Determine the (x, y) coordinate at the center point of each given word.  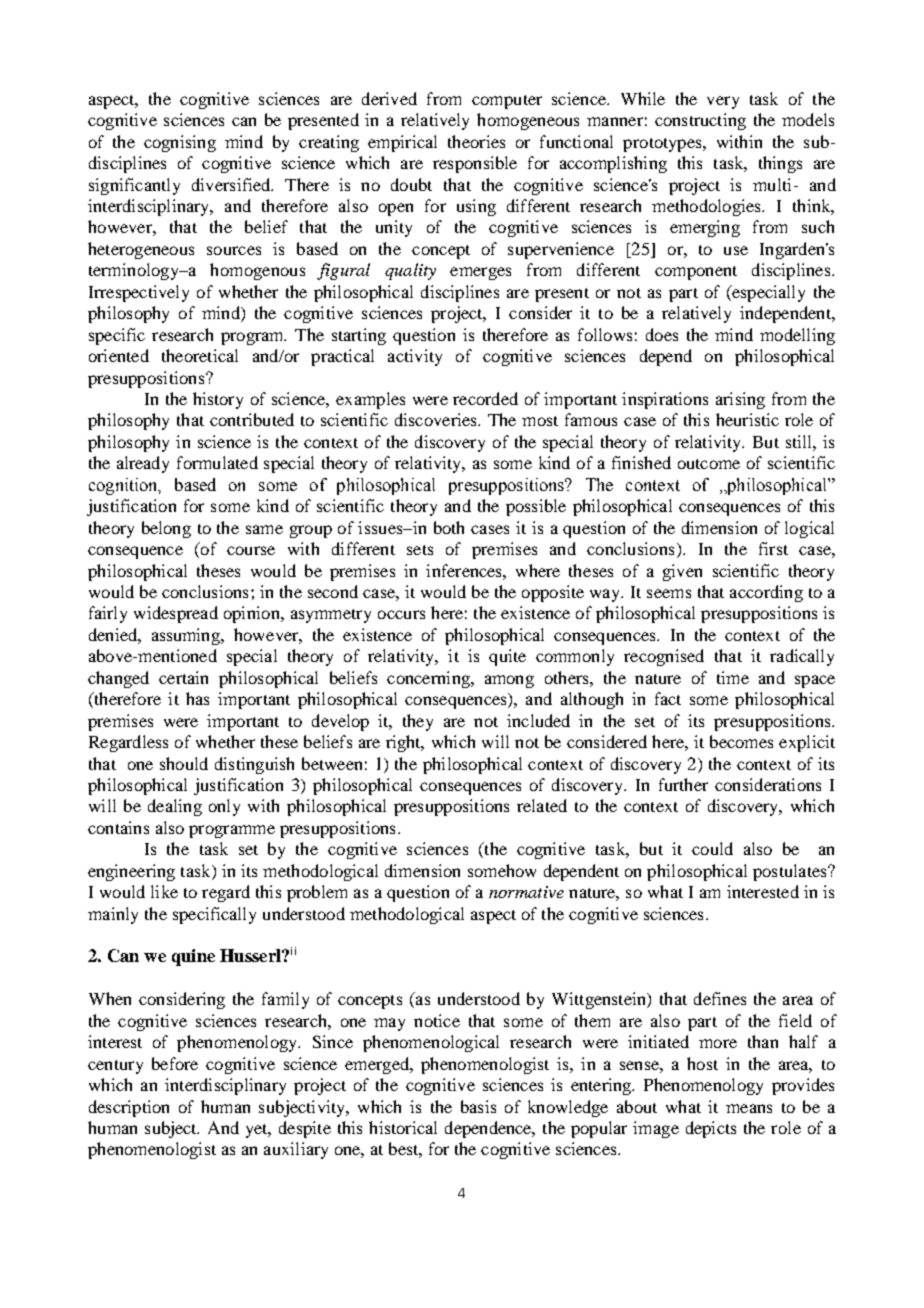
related (542, 805)
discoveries (437, 419)
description (129, 1108)
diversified (232, 184)
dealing (175, 807)
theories (476, 141)
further (683, 784)
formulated (217, 462)
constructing (700, 121)
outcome (709, 464)
